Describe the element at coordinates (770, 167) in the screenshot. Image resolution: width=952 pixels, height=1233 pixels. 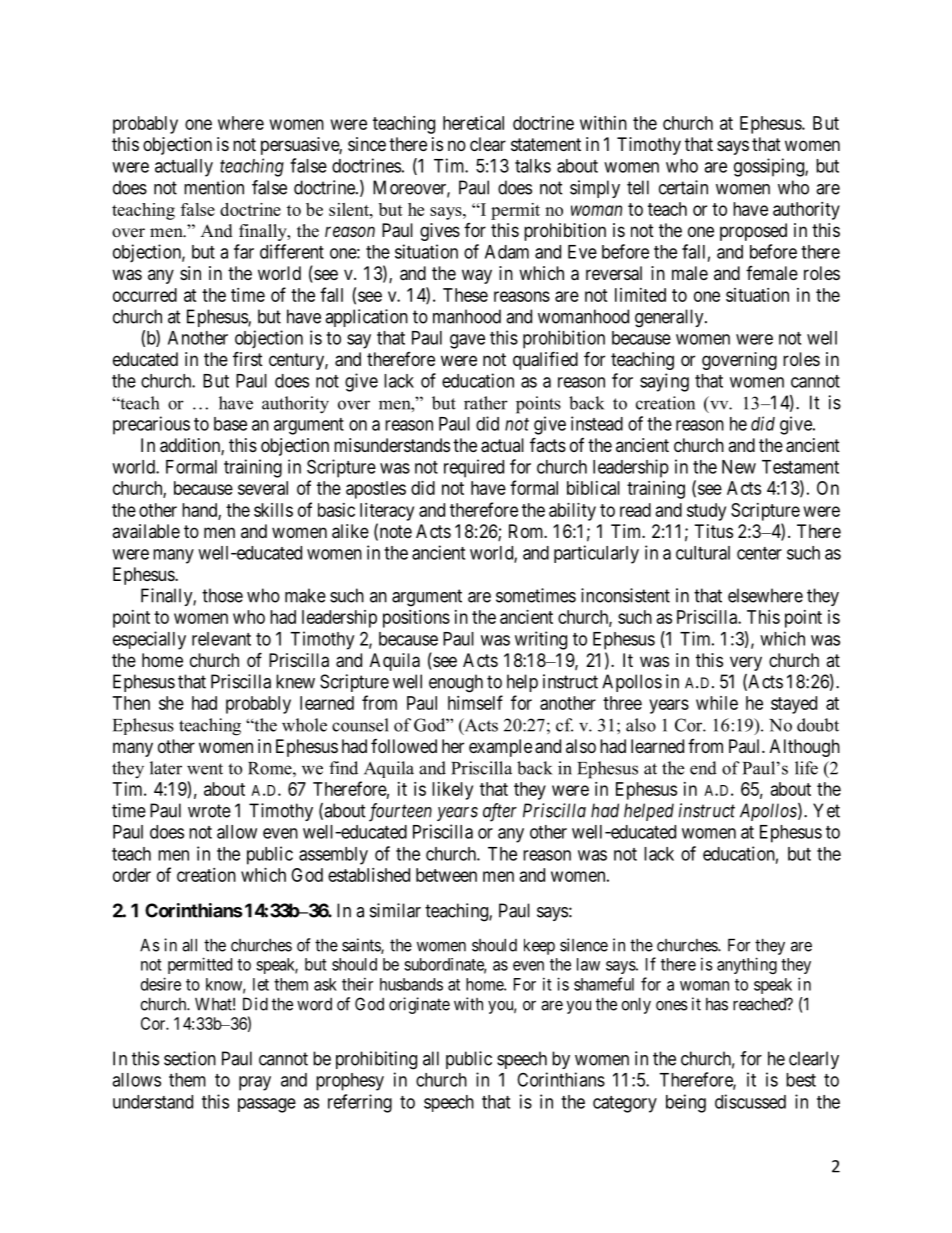
I see `gossiping` at that location.
